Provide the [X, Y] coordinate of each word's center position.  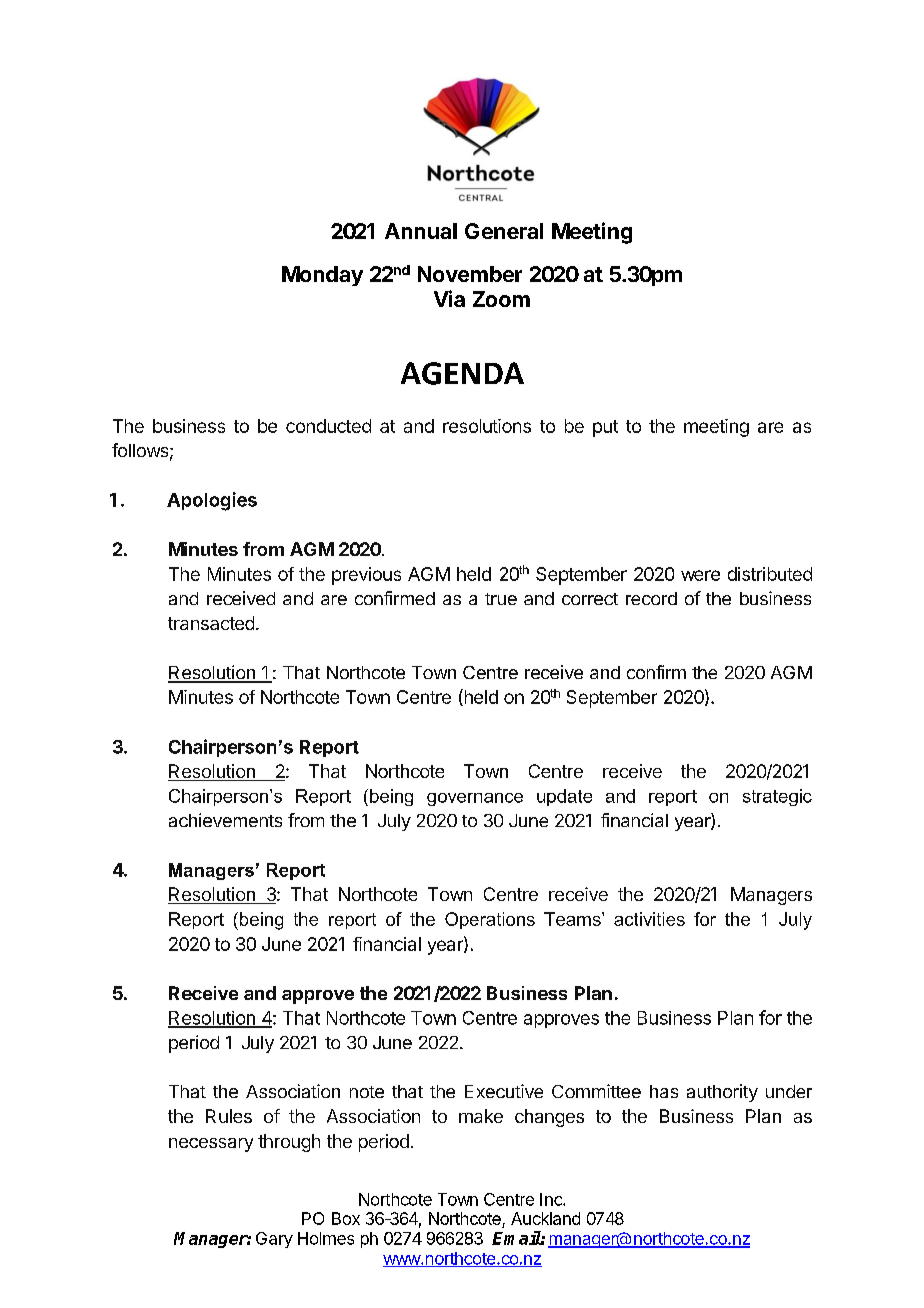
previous [366, 576]
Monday [322, 276]
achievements [225, 820]
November [470, 274]
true [501, 599]
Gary [274, 1240]
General [504, 231]
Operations [490, 920]
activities [649, 919]
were [700, 575]
